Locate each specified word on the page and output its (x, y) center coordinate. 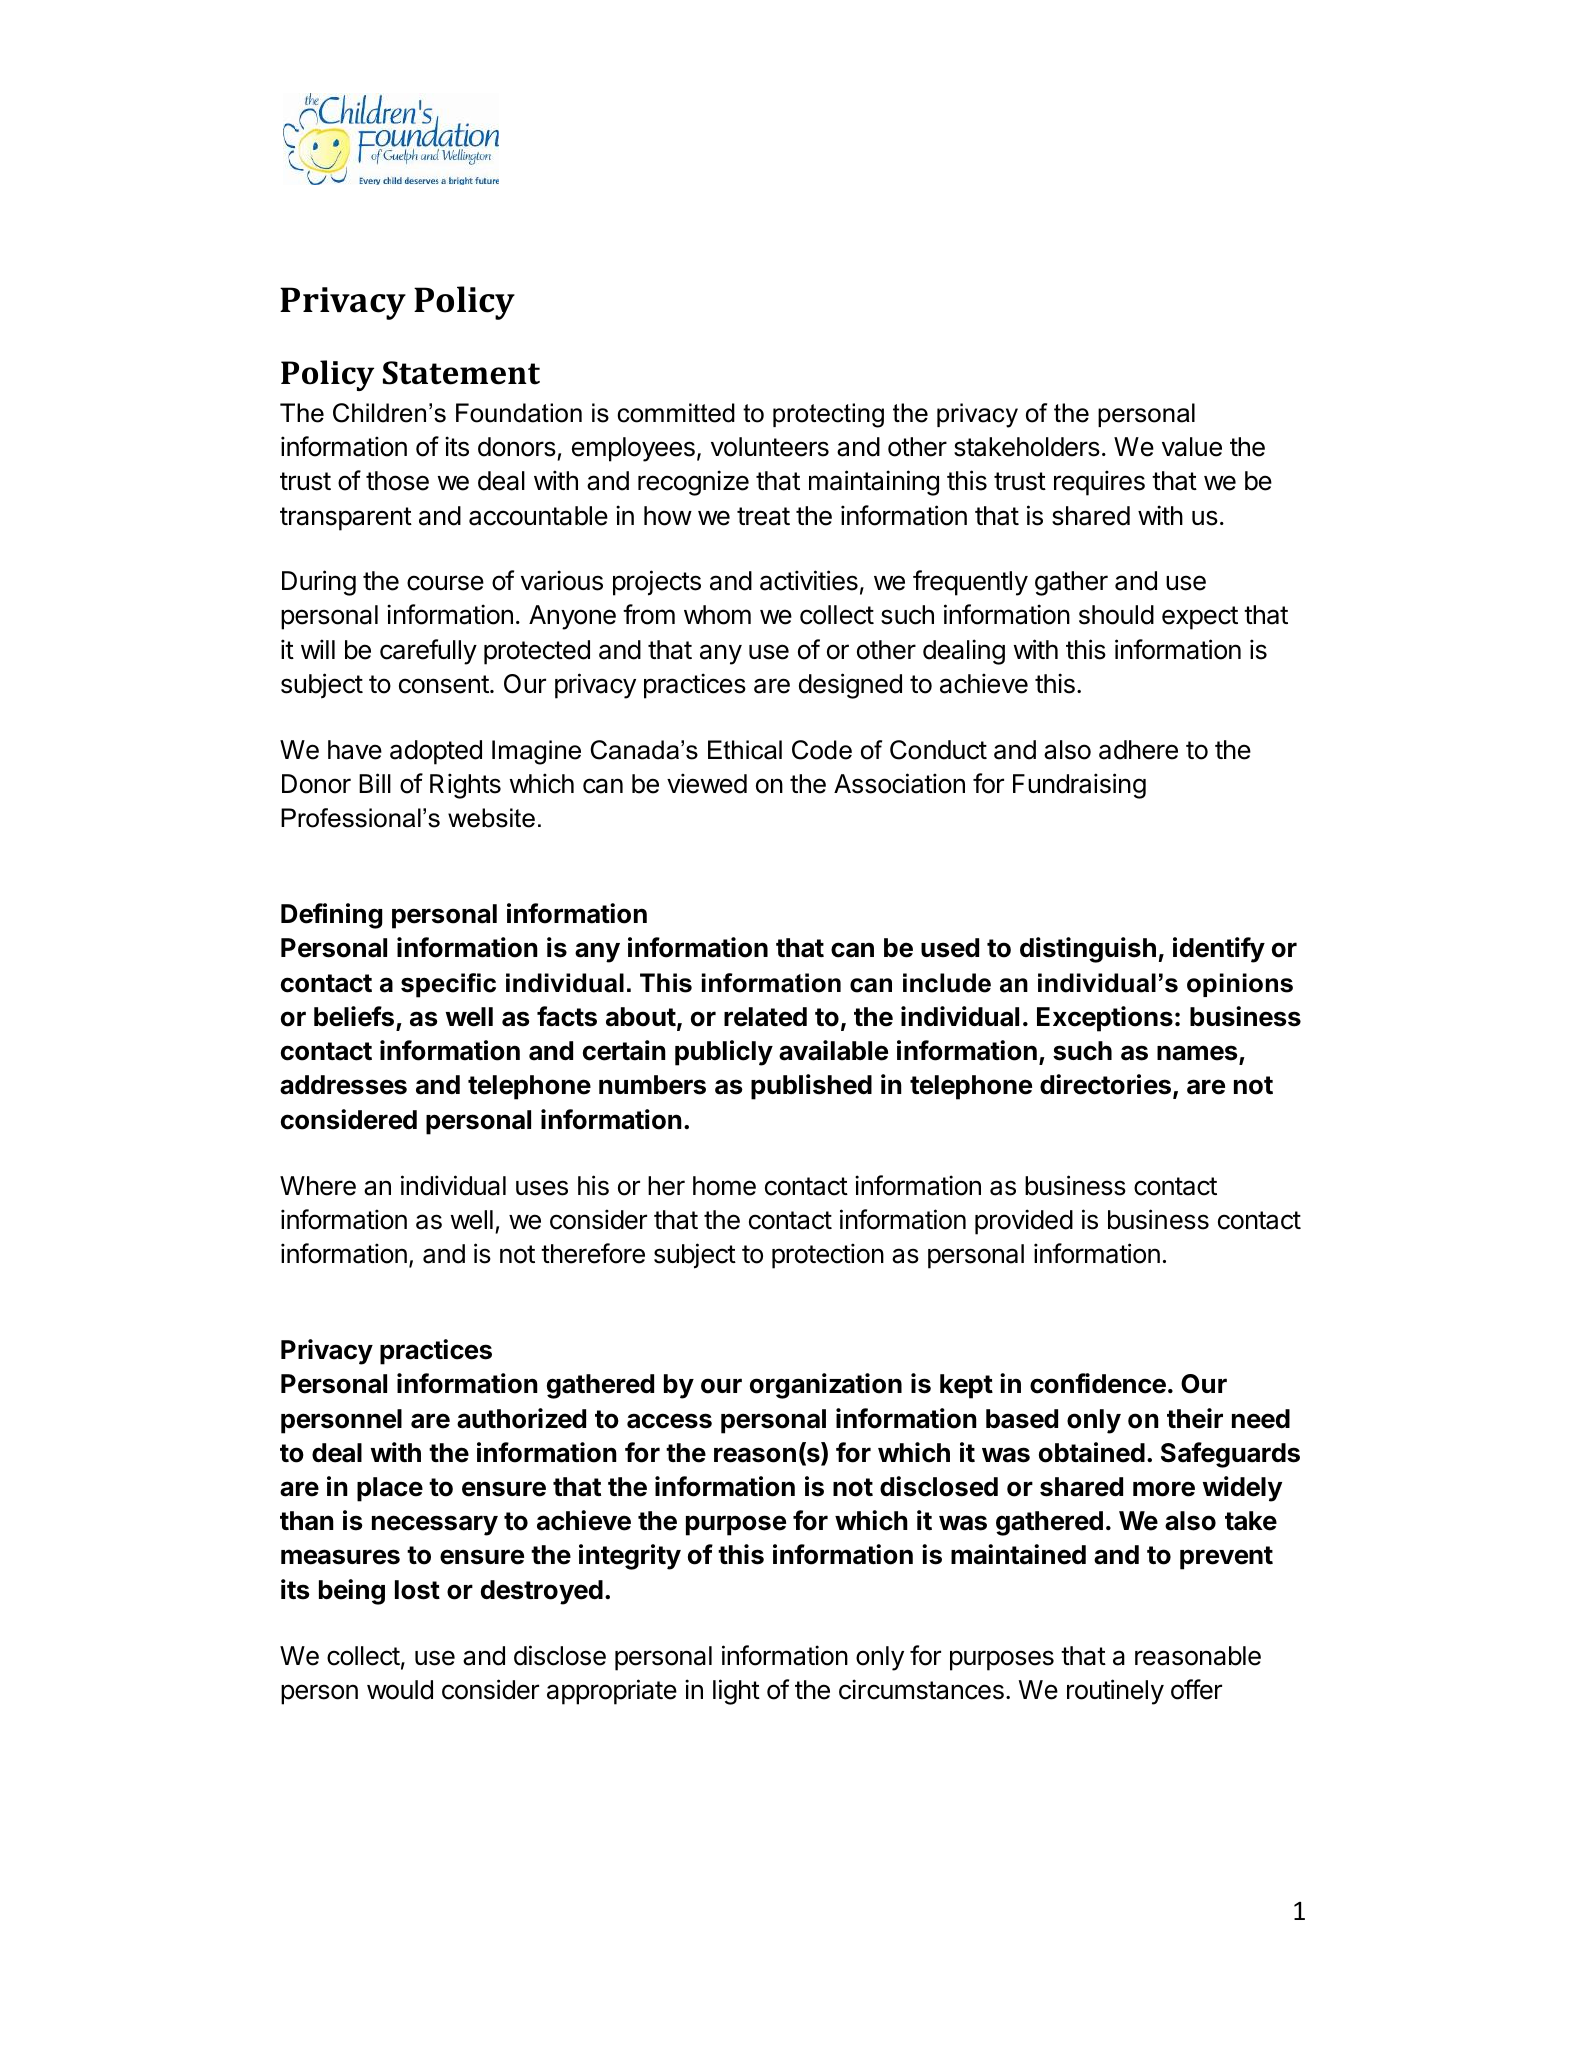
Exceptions (1105, 1019)
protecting (828, 415)
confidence (1098, 1383)
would (400, 1690)
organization (826, 1386)
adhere (1138, 750)
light (736, 1692)
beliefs (354, 1016)
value (1192, 447)
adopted (436, 752)
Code (822, 750)
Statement (461, 373)
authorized (521, 1418)
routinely (1115, 1692)
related (765, 1017)
